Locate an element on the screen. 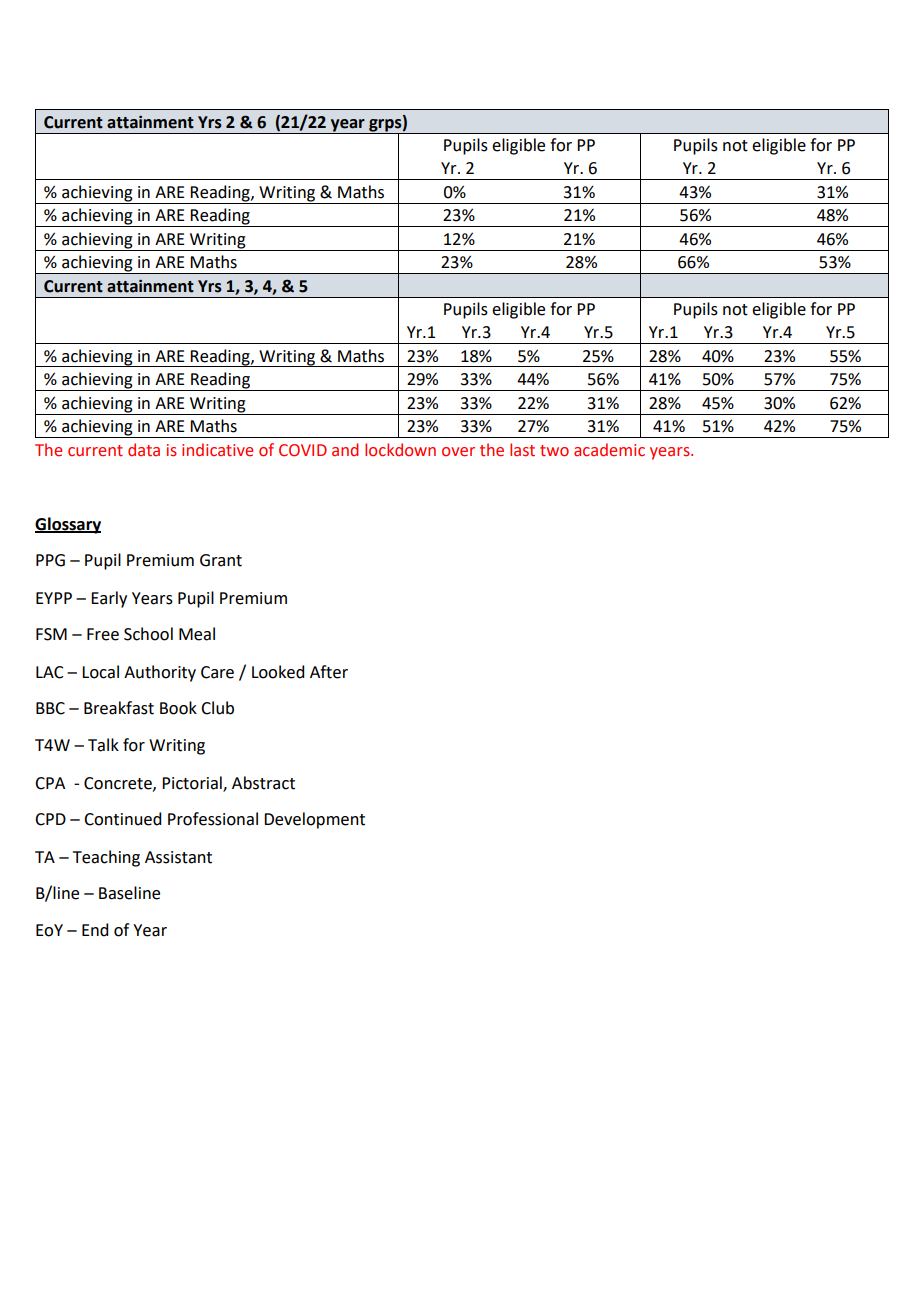  After is located at coordinates (329, 672).
